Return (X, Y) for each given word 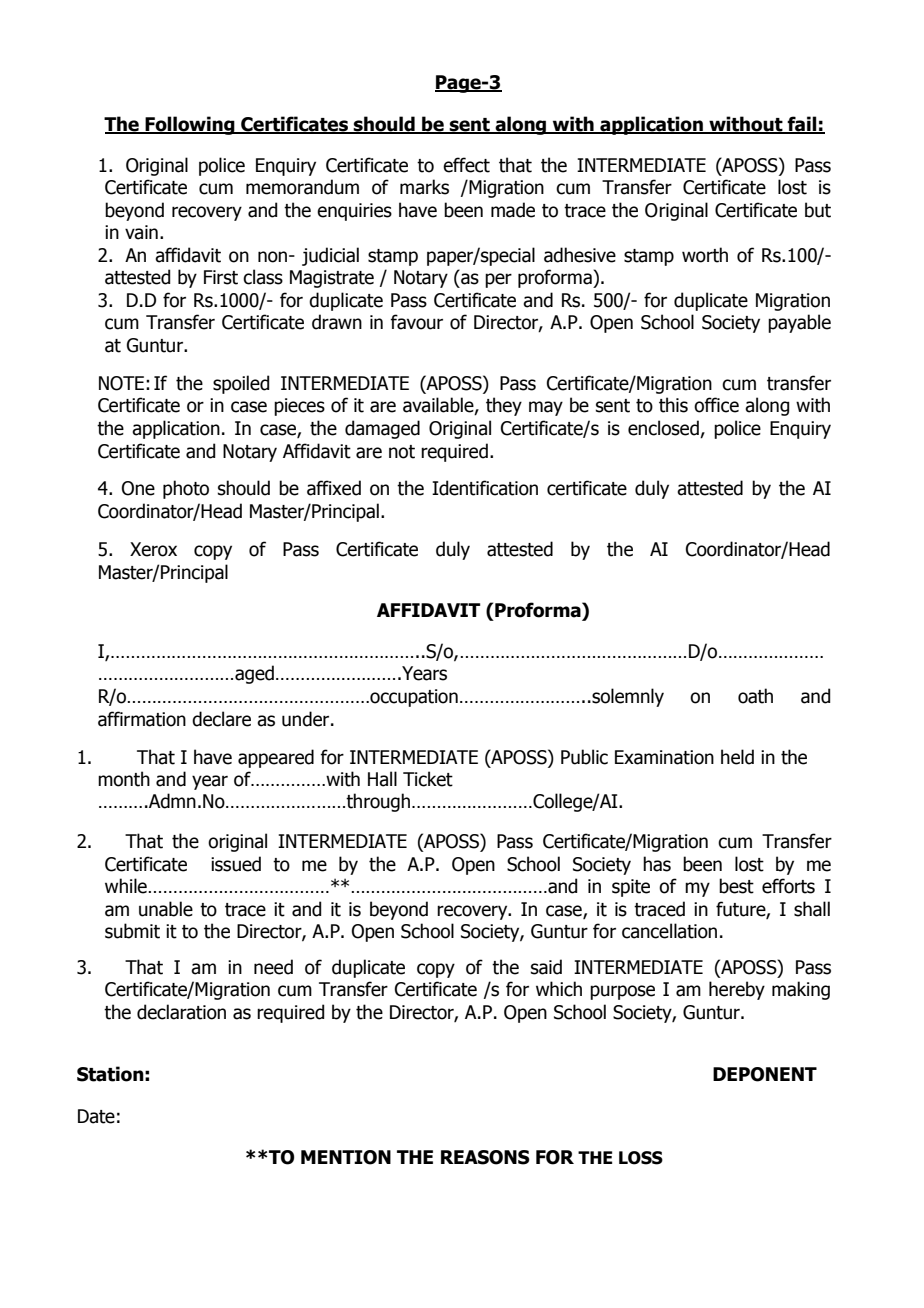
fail (802, 124)
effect (466, 165)
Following (190, 125)
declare (221, 719)
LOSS (641, 1158)
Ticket (428, 779)
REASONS (485, 1157)
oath (755, 696)
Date (96, 1116)
